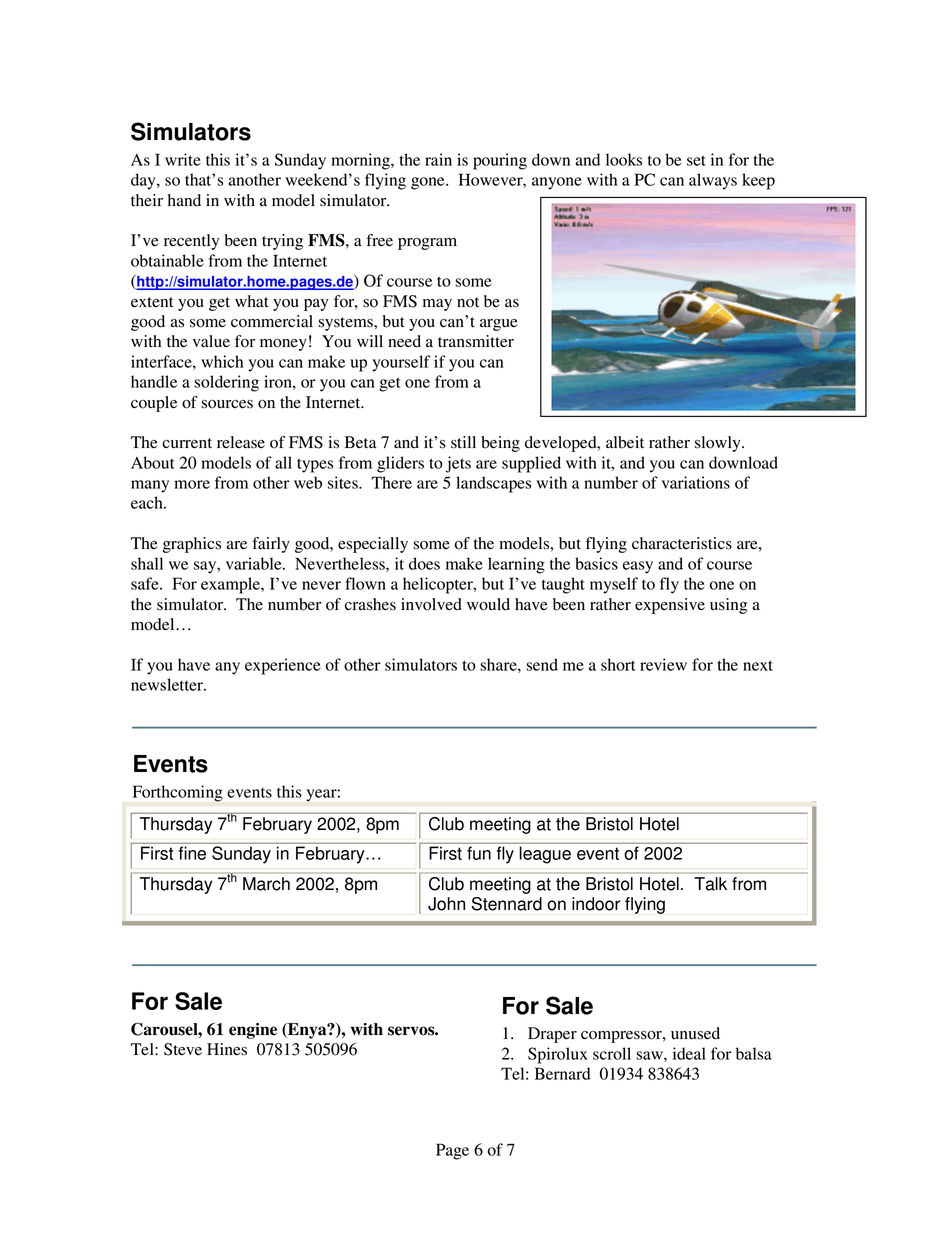 The image size is (952, 1233). I want to click on variations, so click(696, 482).
